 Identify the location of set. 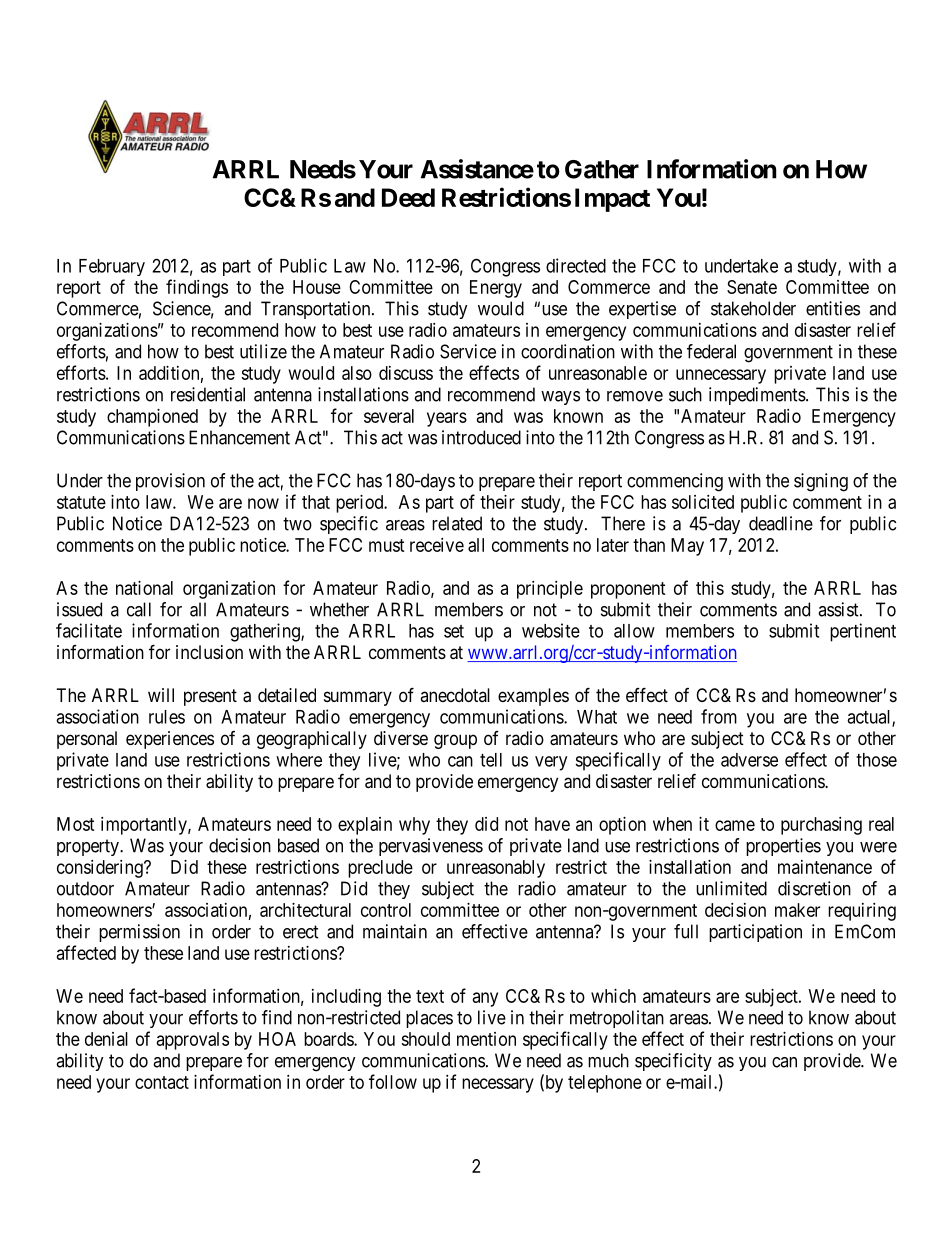
(454, 631).
